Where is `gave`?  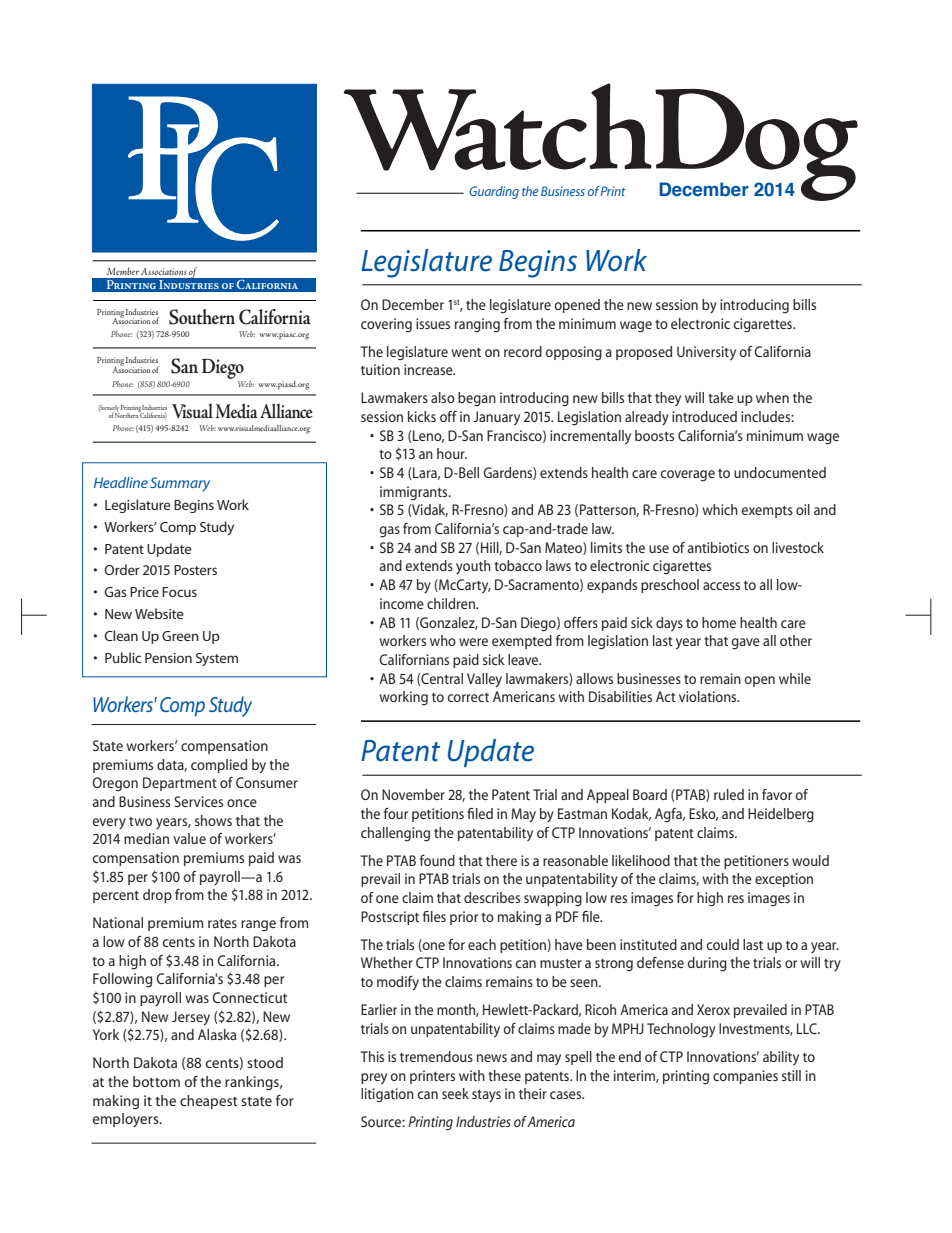 gave is located at coordinates (745, 644).
